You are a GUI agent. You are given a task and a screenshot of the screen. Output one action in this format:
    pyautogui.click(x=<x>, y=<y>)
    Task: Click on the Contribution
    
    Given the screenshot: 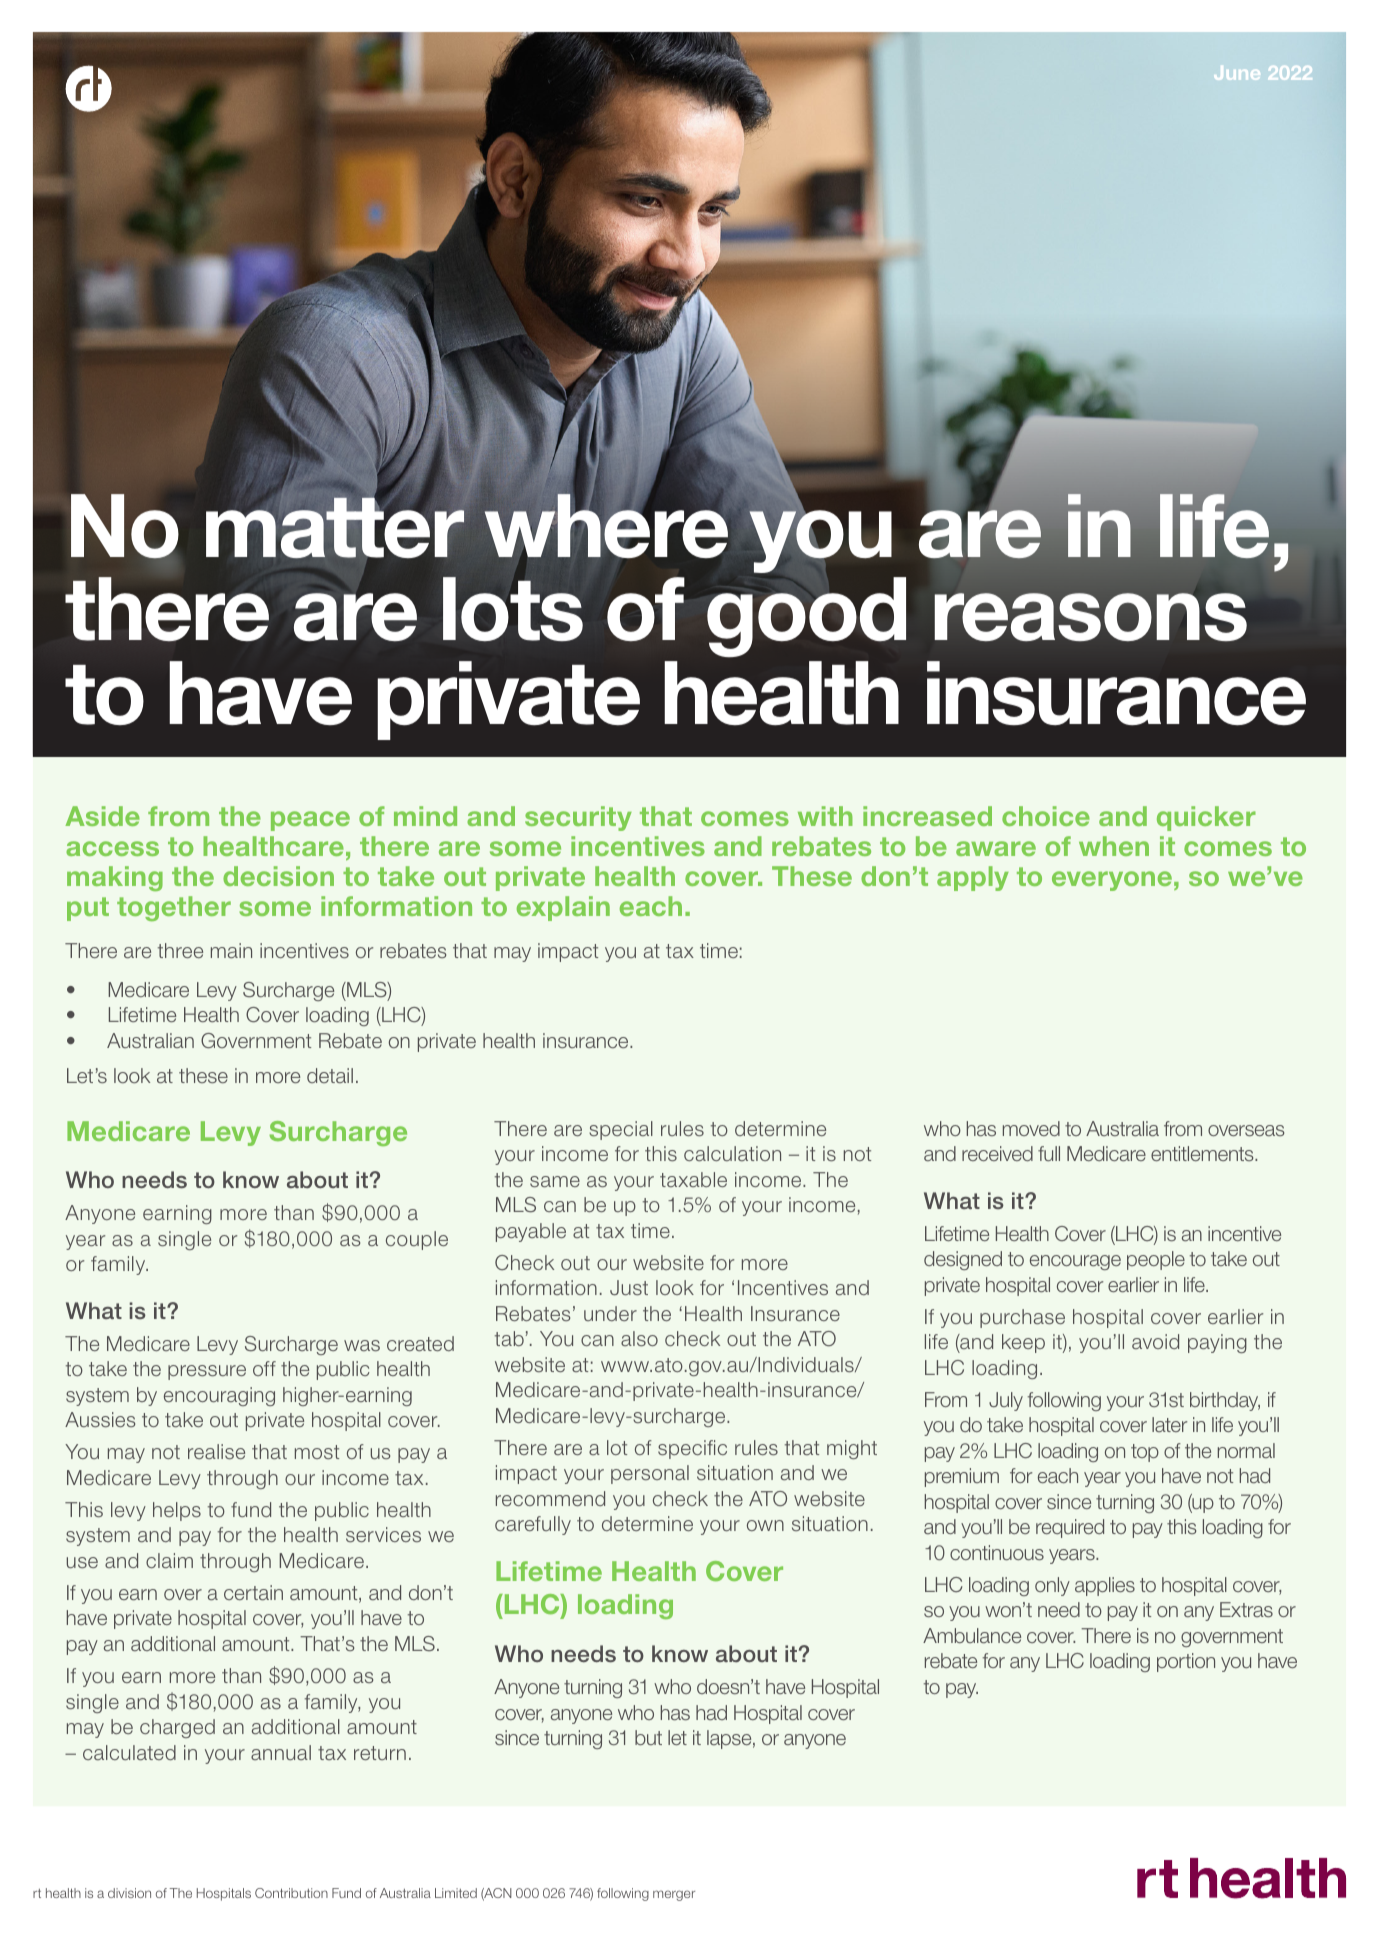 What is the action you would take?
    pyautogui.click(x=291, y=1893)
